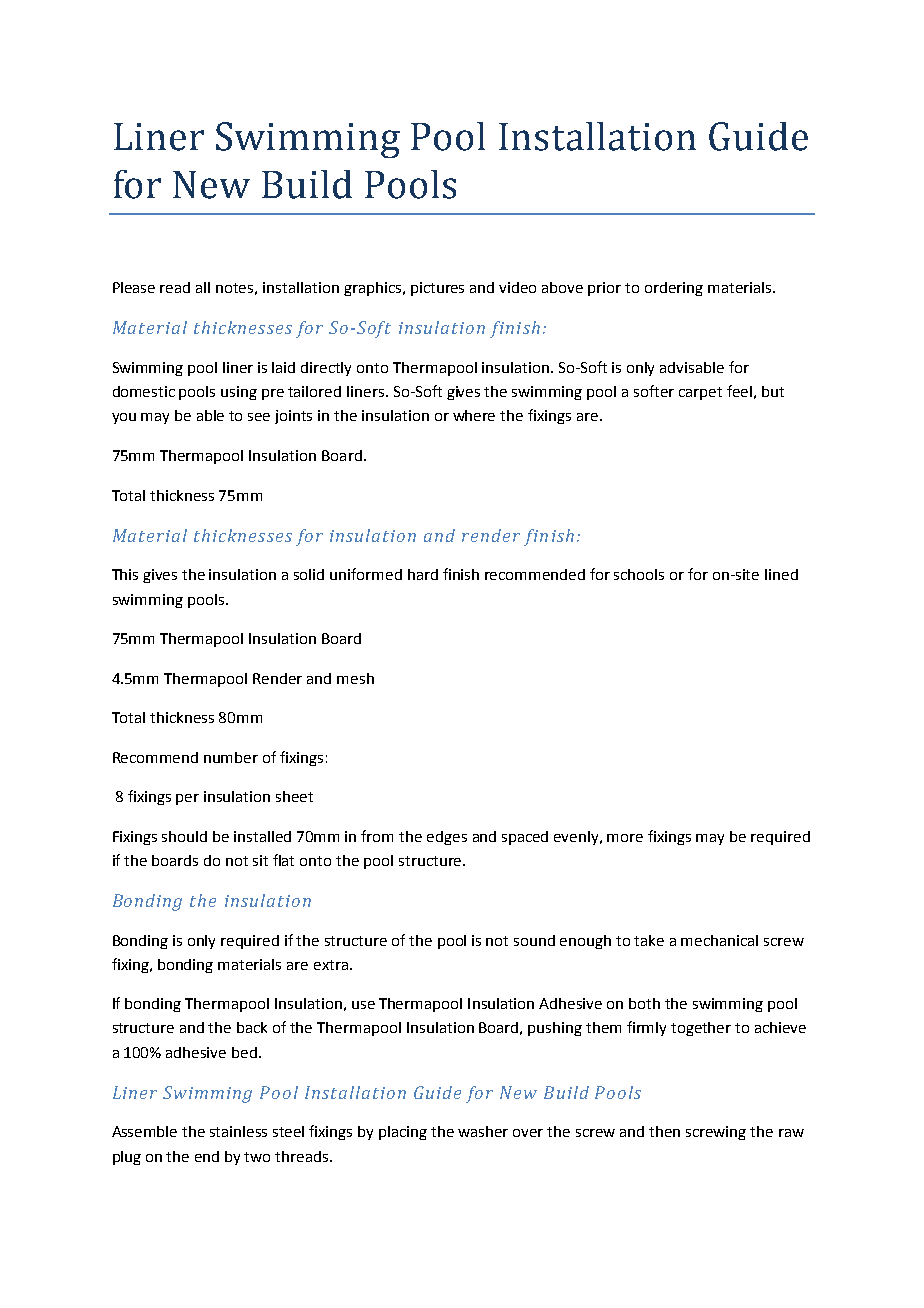 Image resolution: width=924 pixels, height=1308 pixels. What do you see at coordinates (534, 940) in the image?
I see `sound` at bounding box center [534, 940].
